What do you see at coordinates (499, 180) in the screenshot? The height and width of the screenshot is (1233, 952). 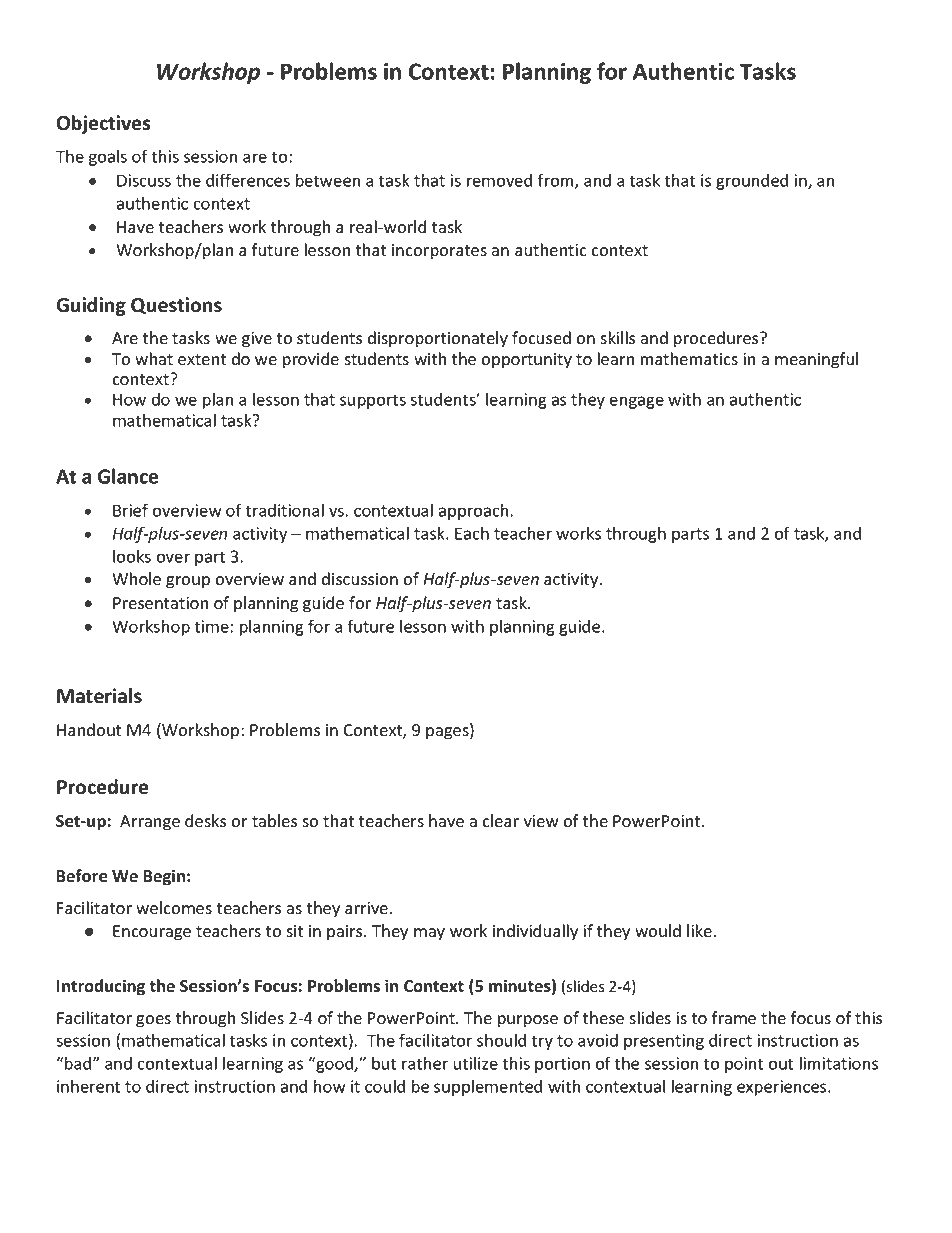 I see `removed` at bounding box center [499, 180].
